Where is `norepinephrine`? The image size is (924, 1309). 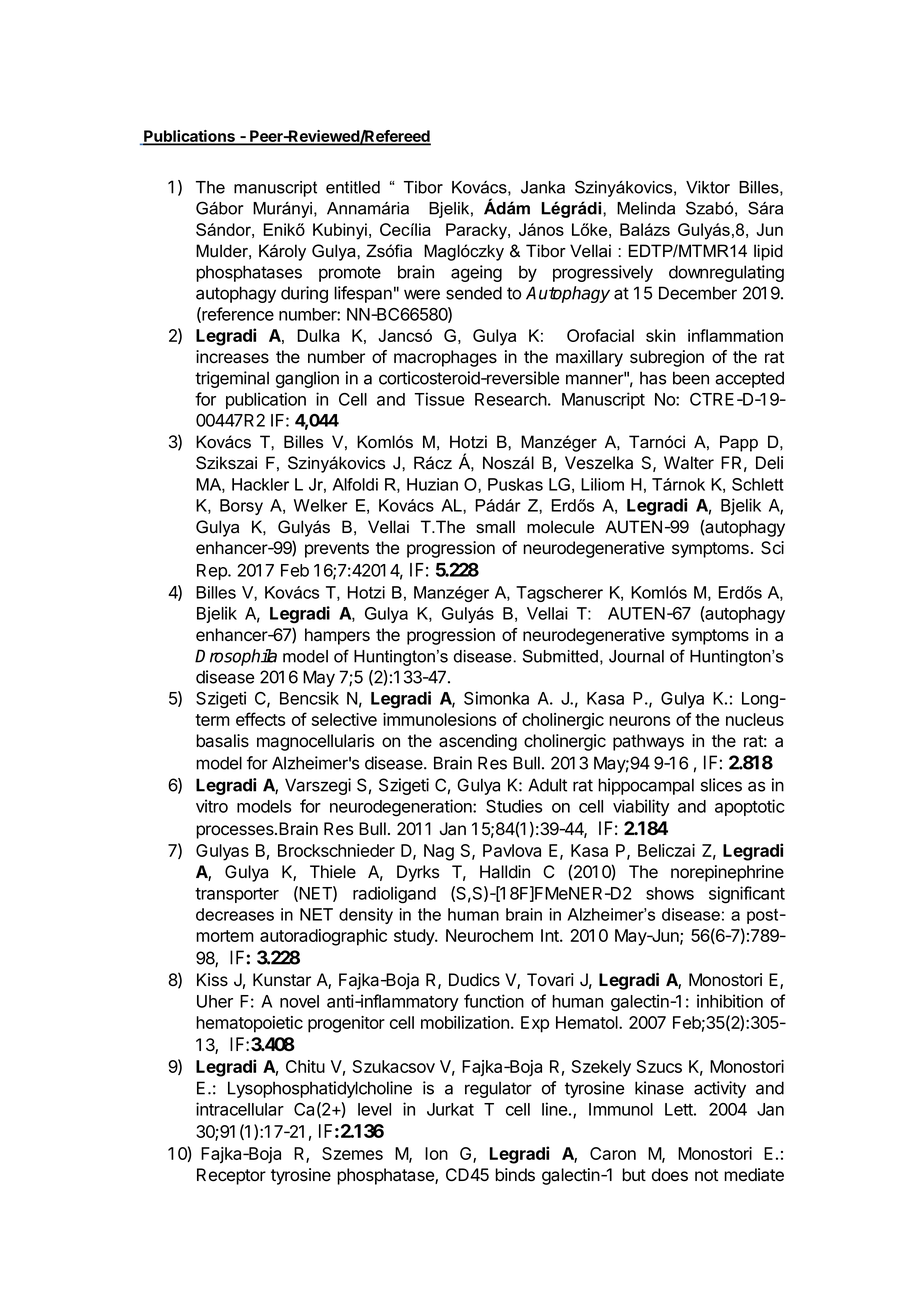 norepinephrine is located at coordinates (727, 873).
